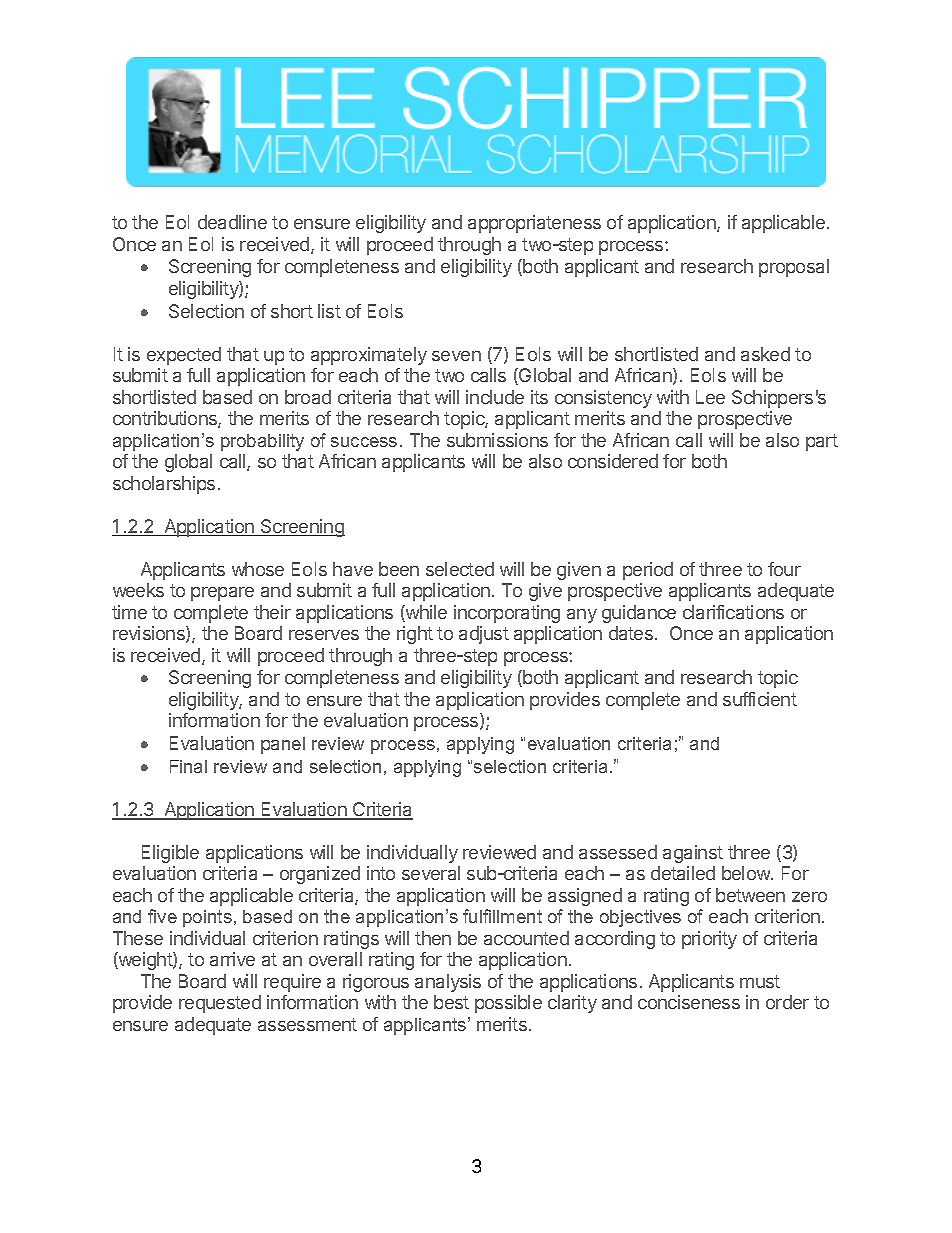 The height and width of the screenshot is (1233, 952). Describe the element at coordinates (710, 397) in the screenshot. I see `Lee` at that location.
